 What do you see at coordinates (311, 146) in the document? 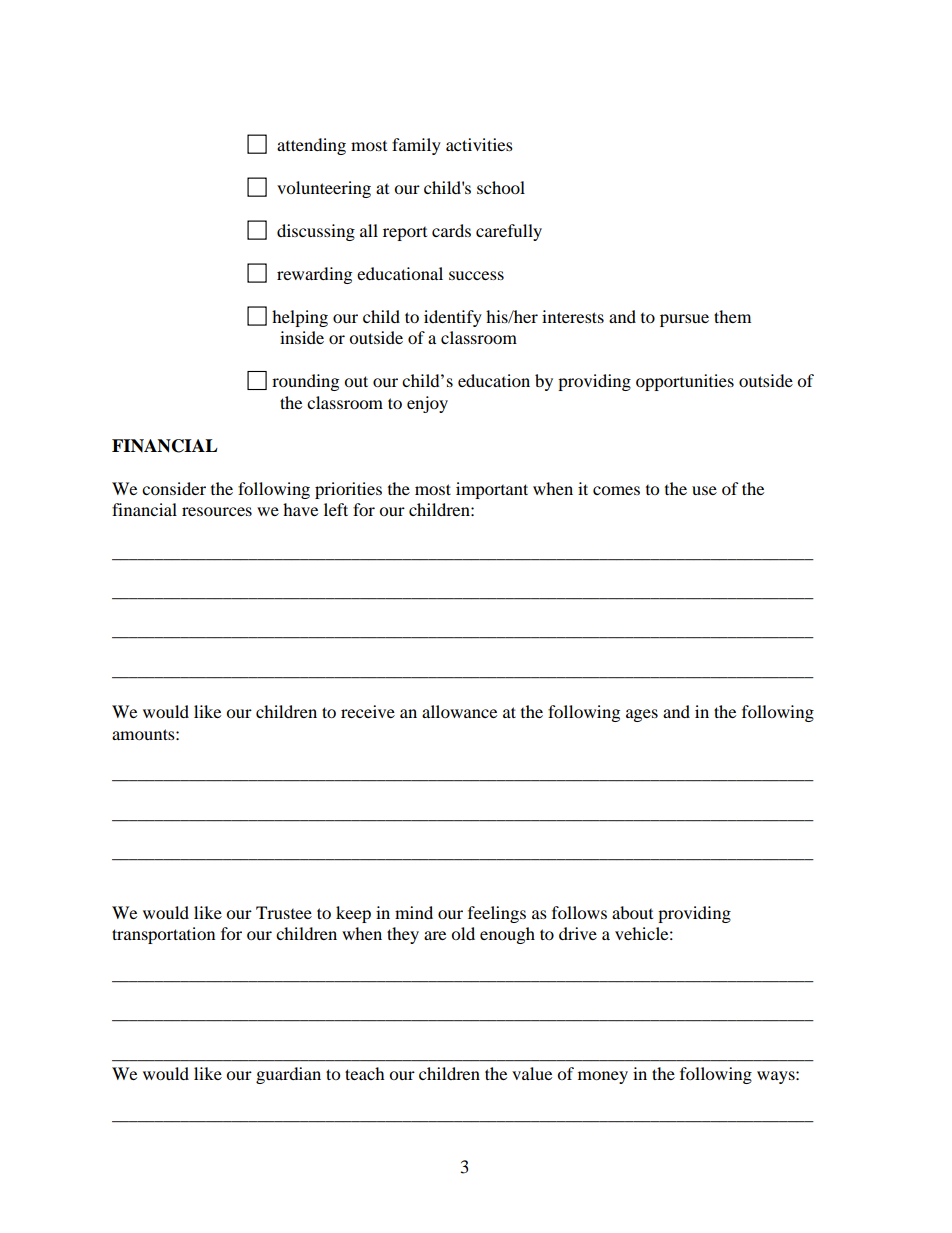
I see `attending` at bounding box center [311, 146].
